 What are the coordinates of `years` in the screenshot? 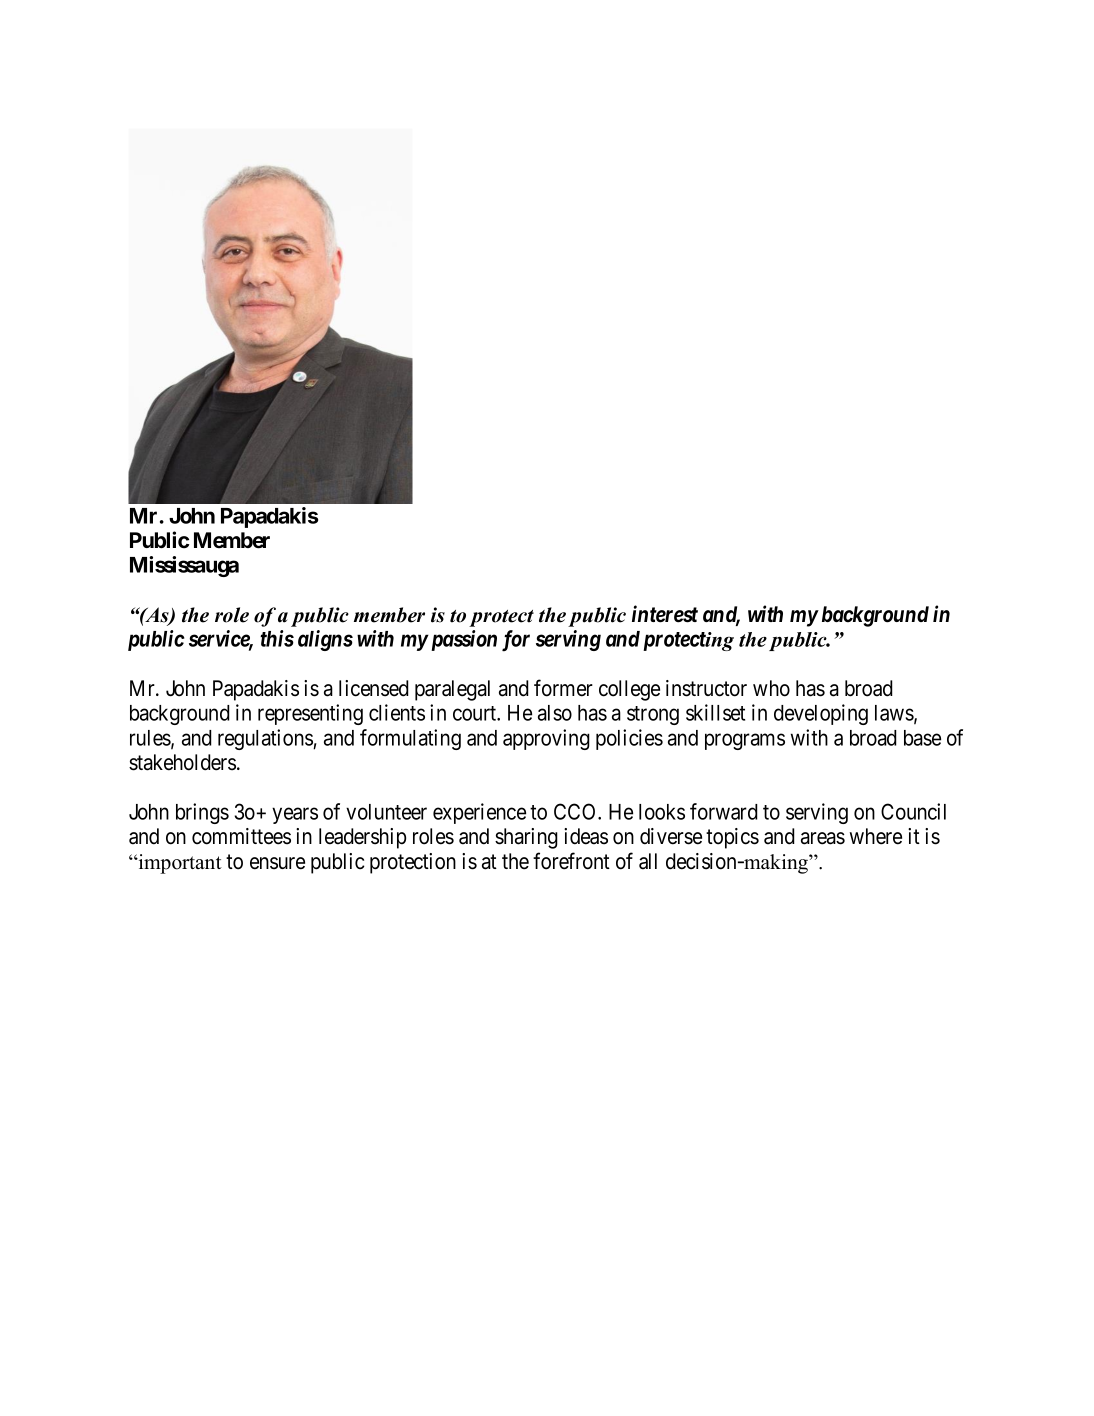 It's located at (295, 815).
